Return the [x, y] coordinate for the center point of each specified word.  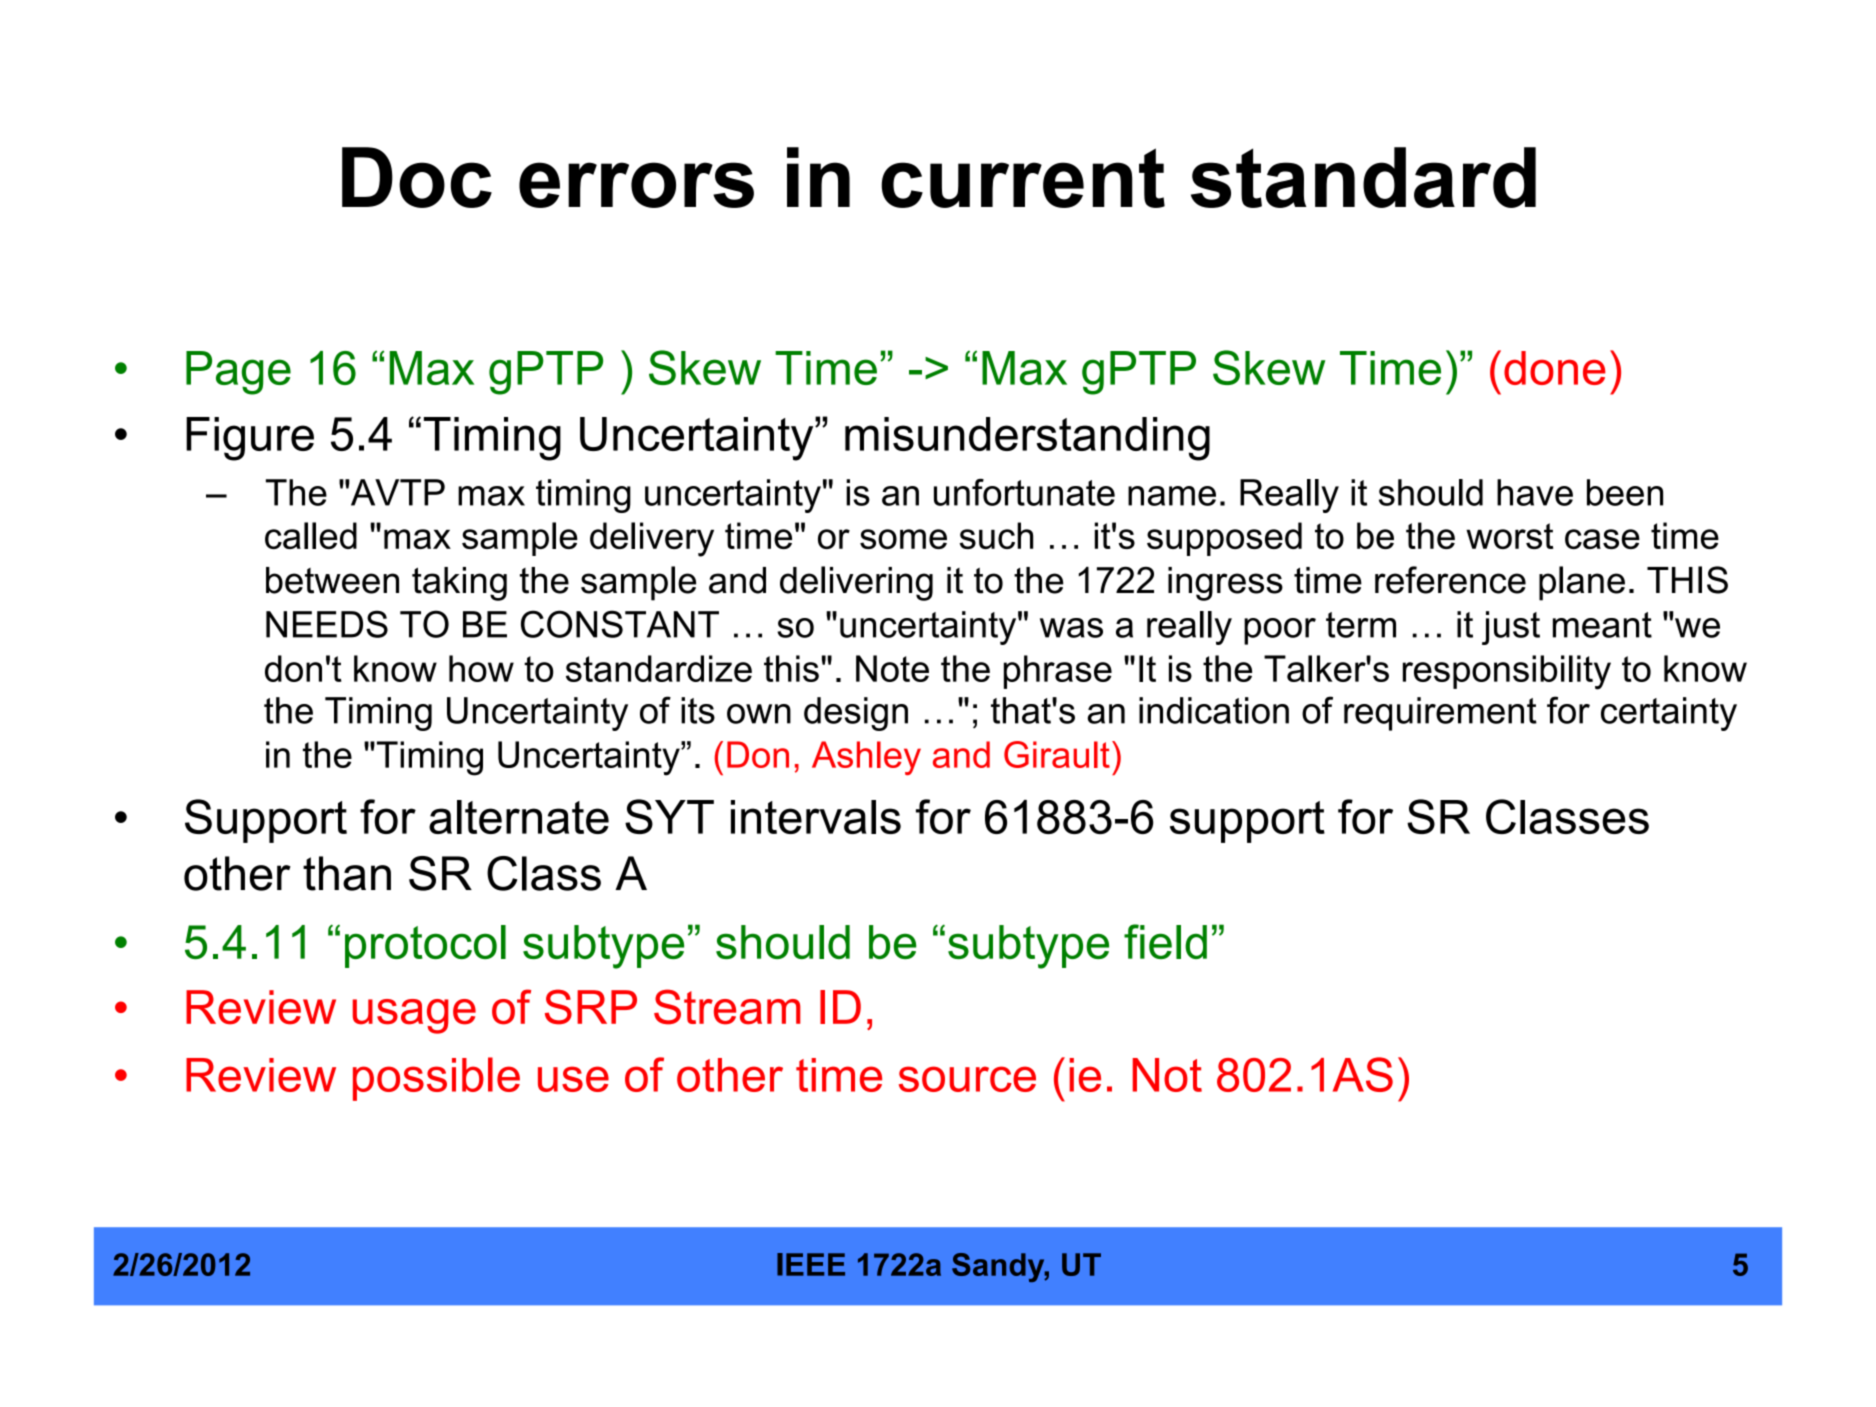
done [1555, 368]
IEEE [811, 1264]
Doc [417, 177]
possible [436, 1079]
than [347, 873]
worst [1509, 536]
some [903, 539]
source [967, 1079]
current [1023, 178]
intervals [816, 817]
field [1165, 941]
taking [459, 584]
